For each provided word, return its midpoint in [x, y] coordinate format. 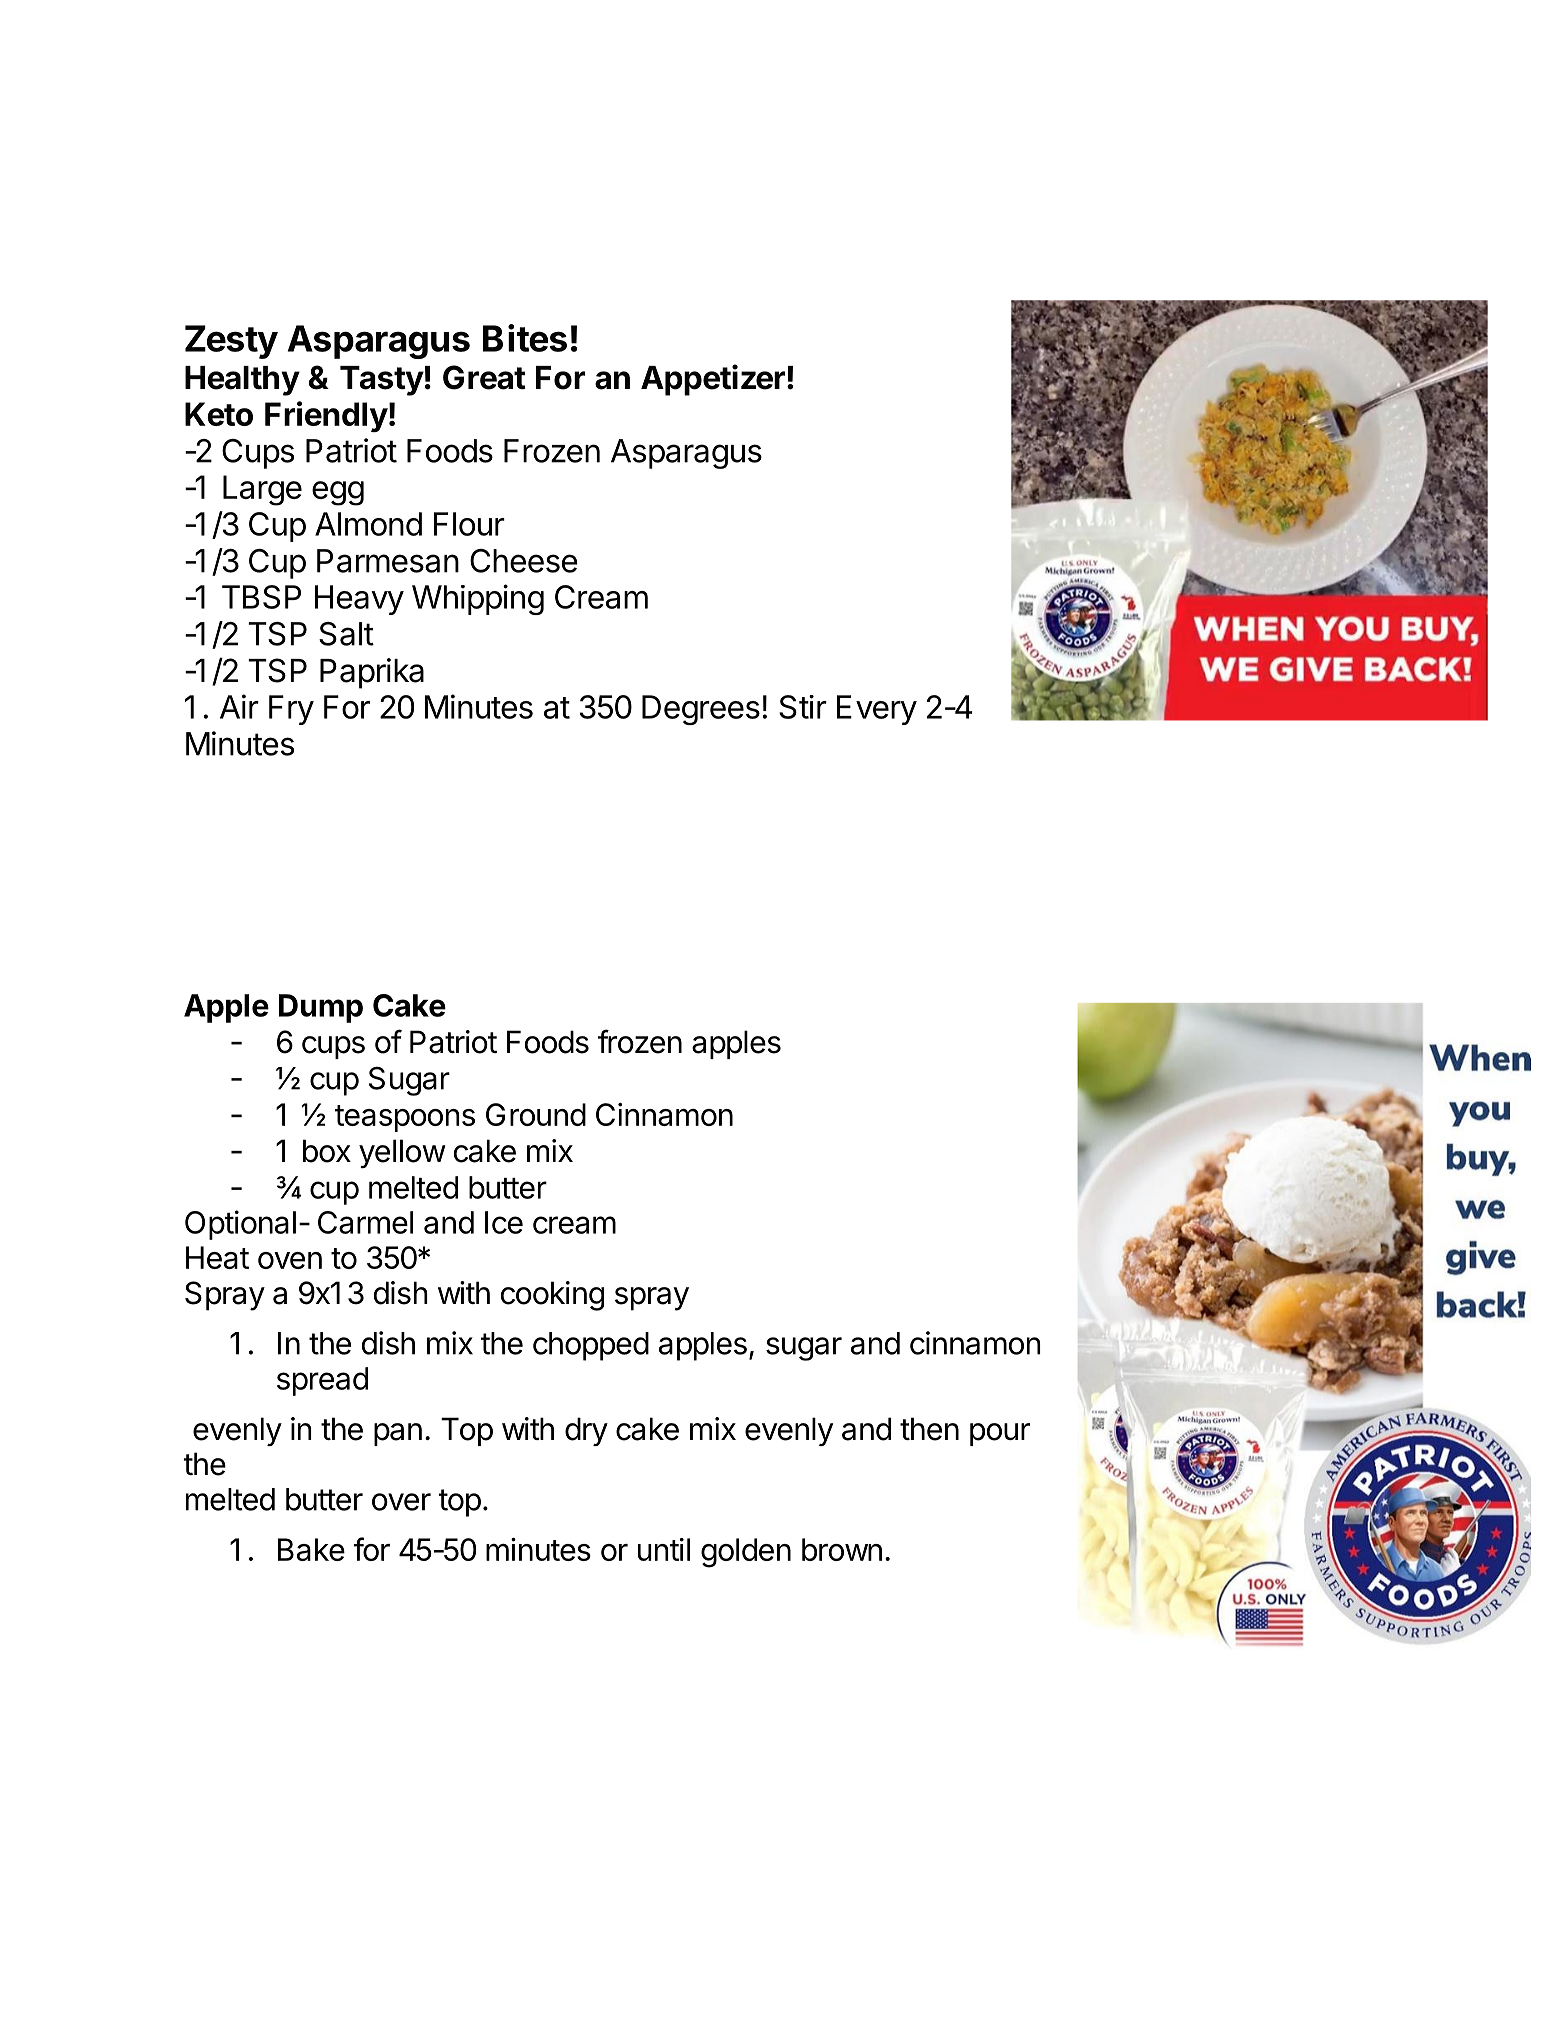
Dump [321, 1008]
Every [877, 710]
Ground [536, 1114]
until [664, 1549]
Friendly [326, 416]
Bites [525, 338]
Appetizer [713, 380]
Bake [311, 1549]
